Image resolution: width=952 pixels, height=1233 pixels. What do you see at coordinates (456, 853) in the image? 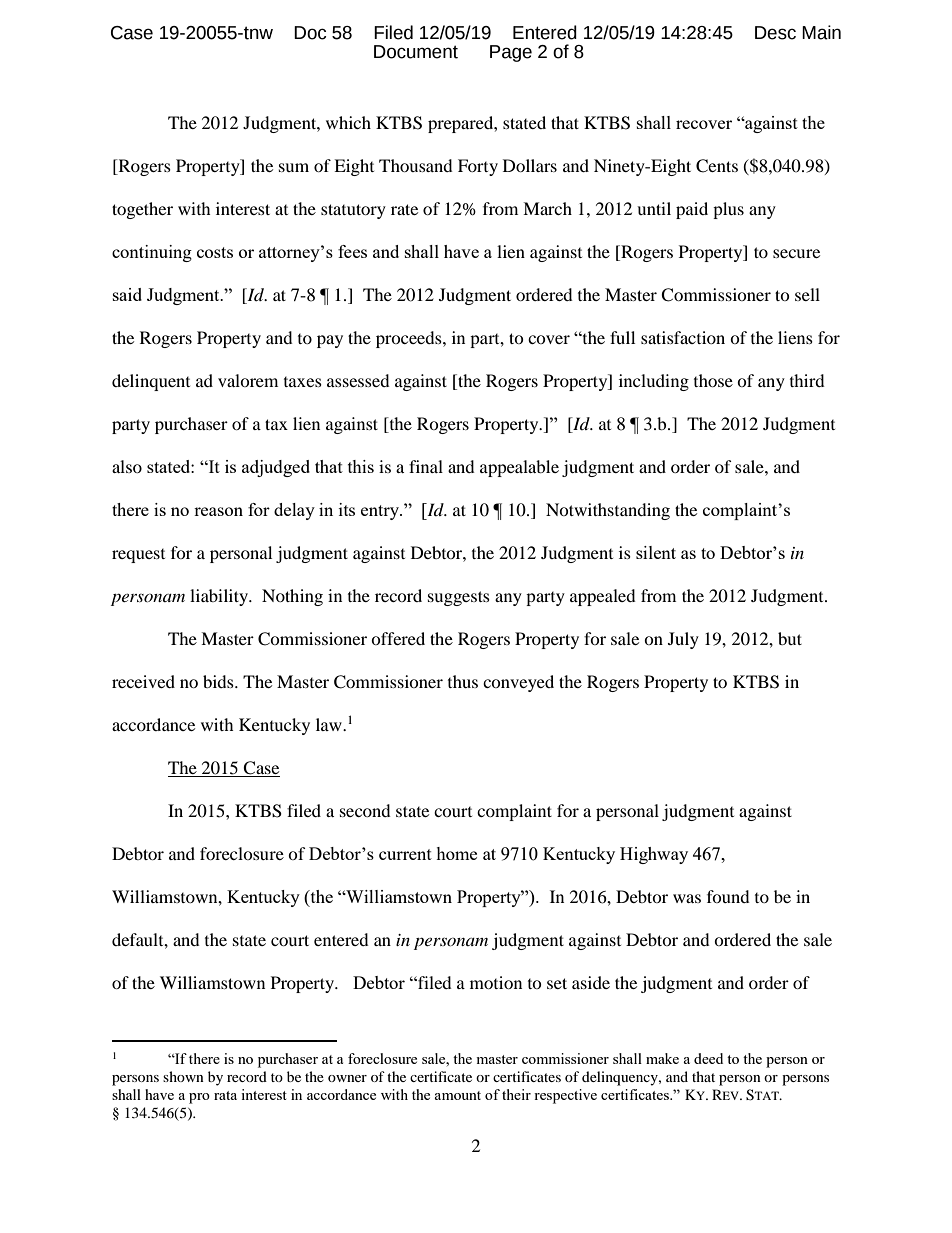
I see `home` at bounding box center [456, 853].
